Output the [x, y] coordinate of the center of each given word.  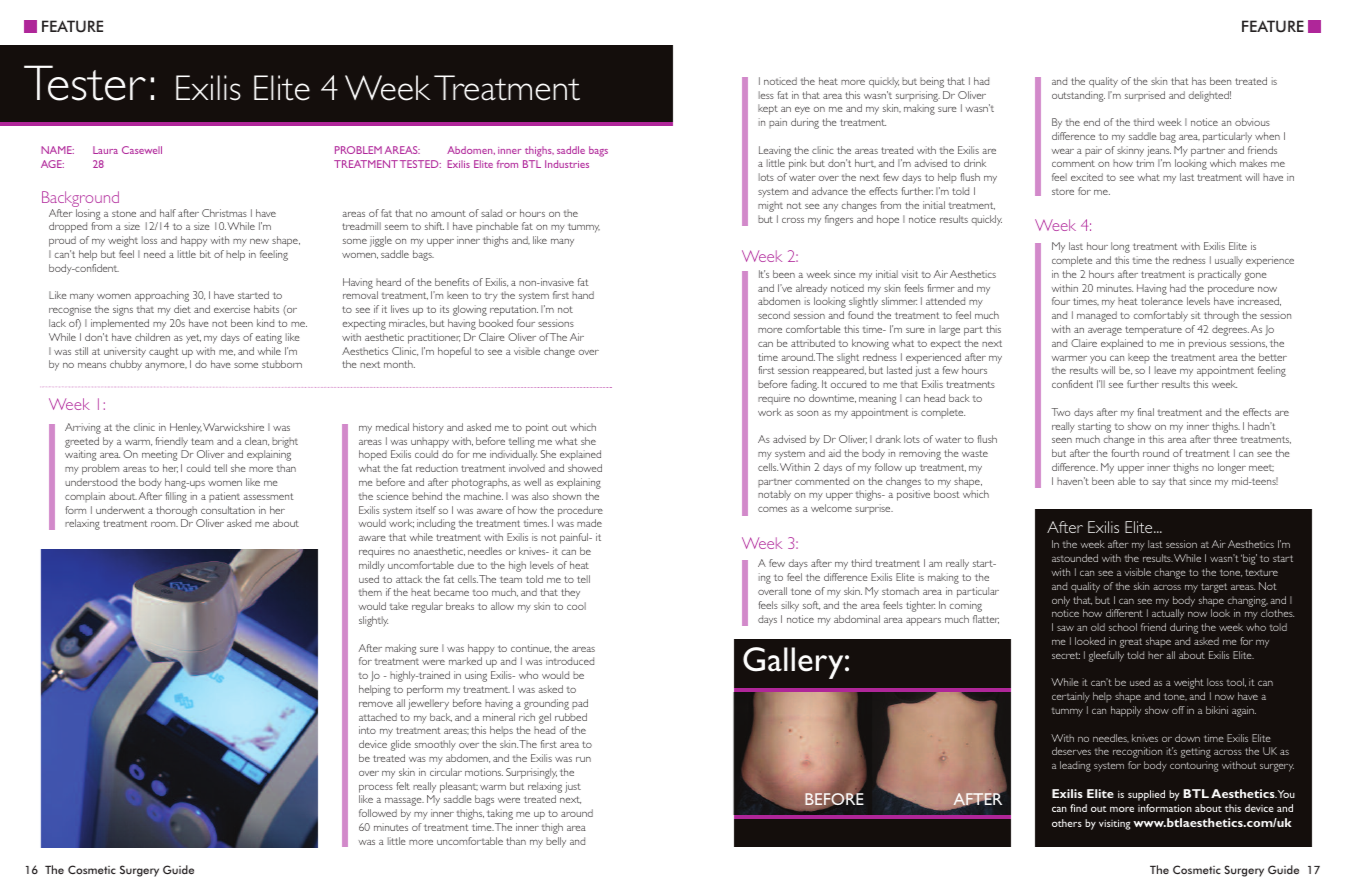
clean [257, 441]
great [1131, 643]
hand [583, 295]
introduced [570, 661]
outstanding [1078, 96]
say [1159, 484]
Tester [85, 83]
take [399, 606]
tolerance [1162, 301]
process [376, 789]
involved [527, 468]
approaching [162, 296]
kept [768, 109]
